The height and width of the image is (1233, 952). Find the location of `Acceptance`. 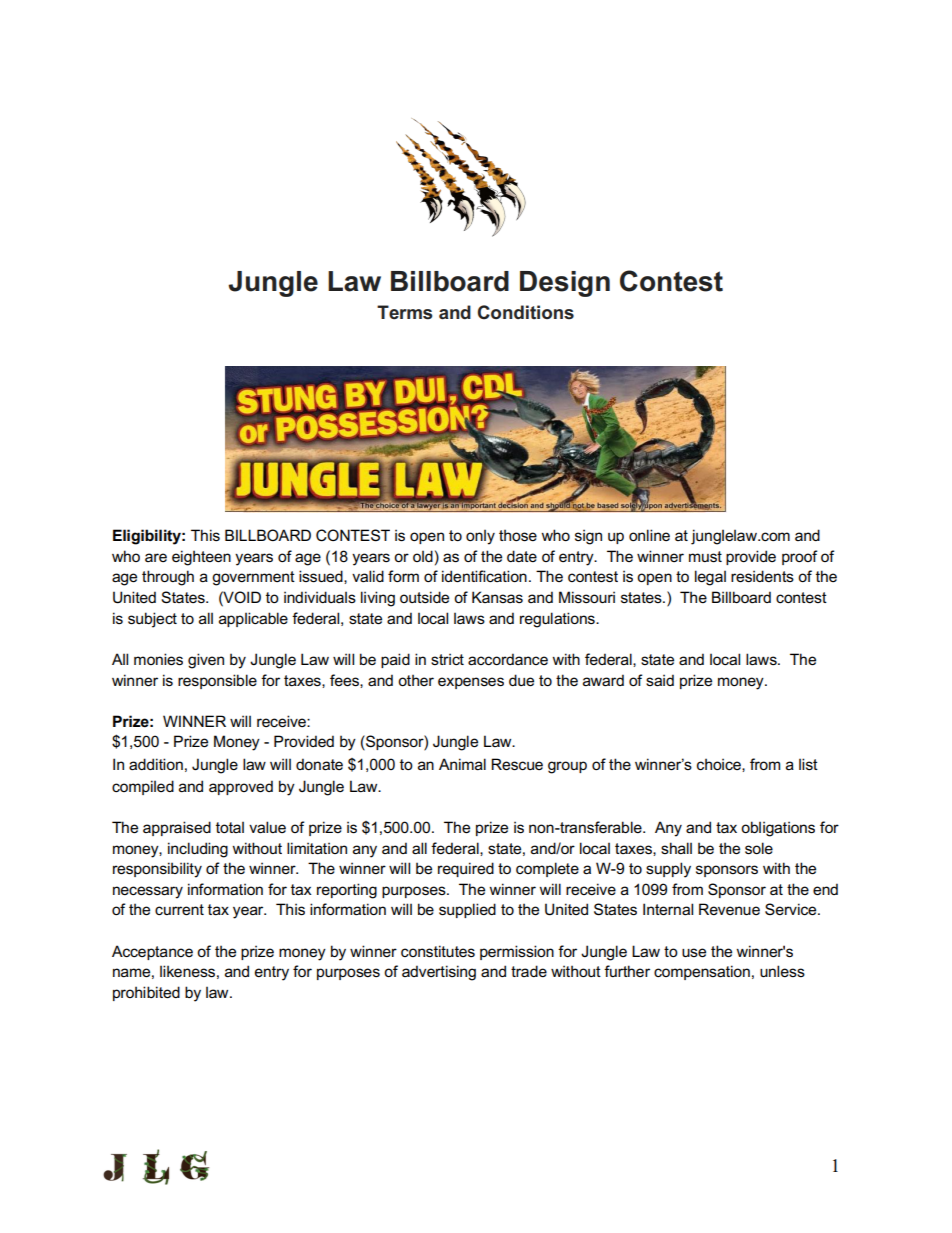

Acceptance is located at coordinates (152, 952).
